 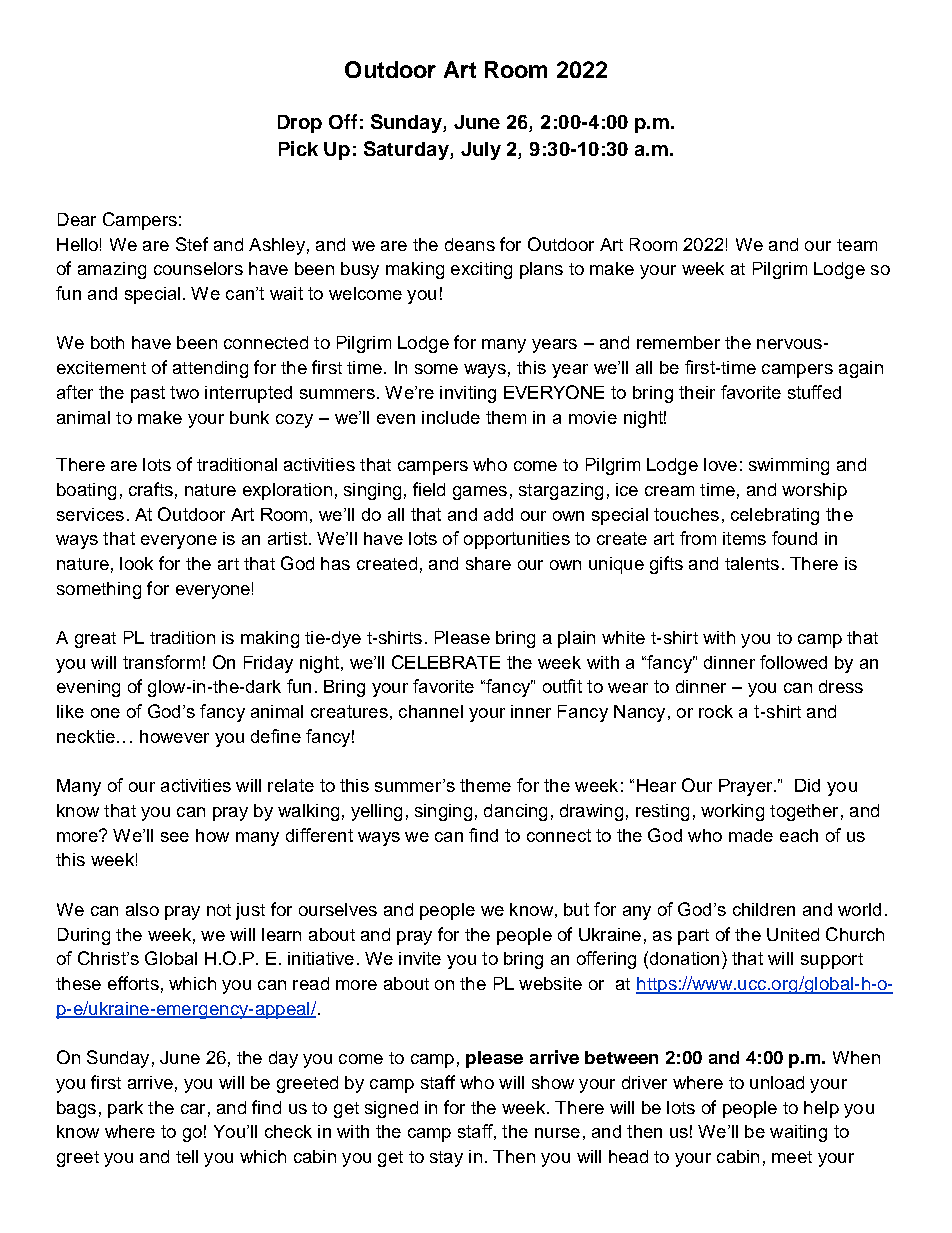 I want to click on Dear, so click(x=77, y=219).
